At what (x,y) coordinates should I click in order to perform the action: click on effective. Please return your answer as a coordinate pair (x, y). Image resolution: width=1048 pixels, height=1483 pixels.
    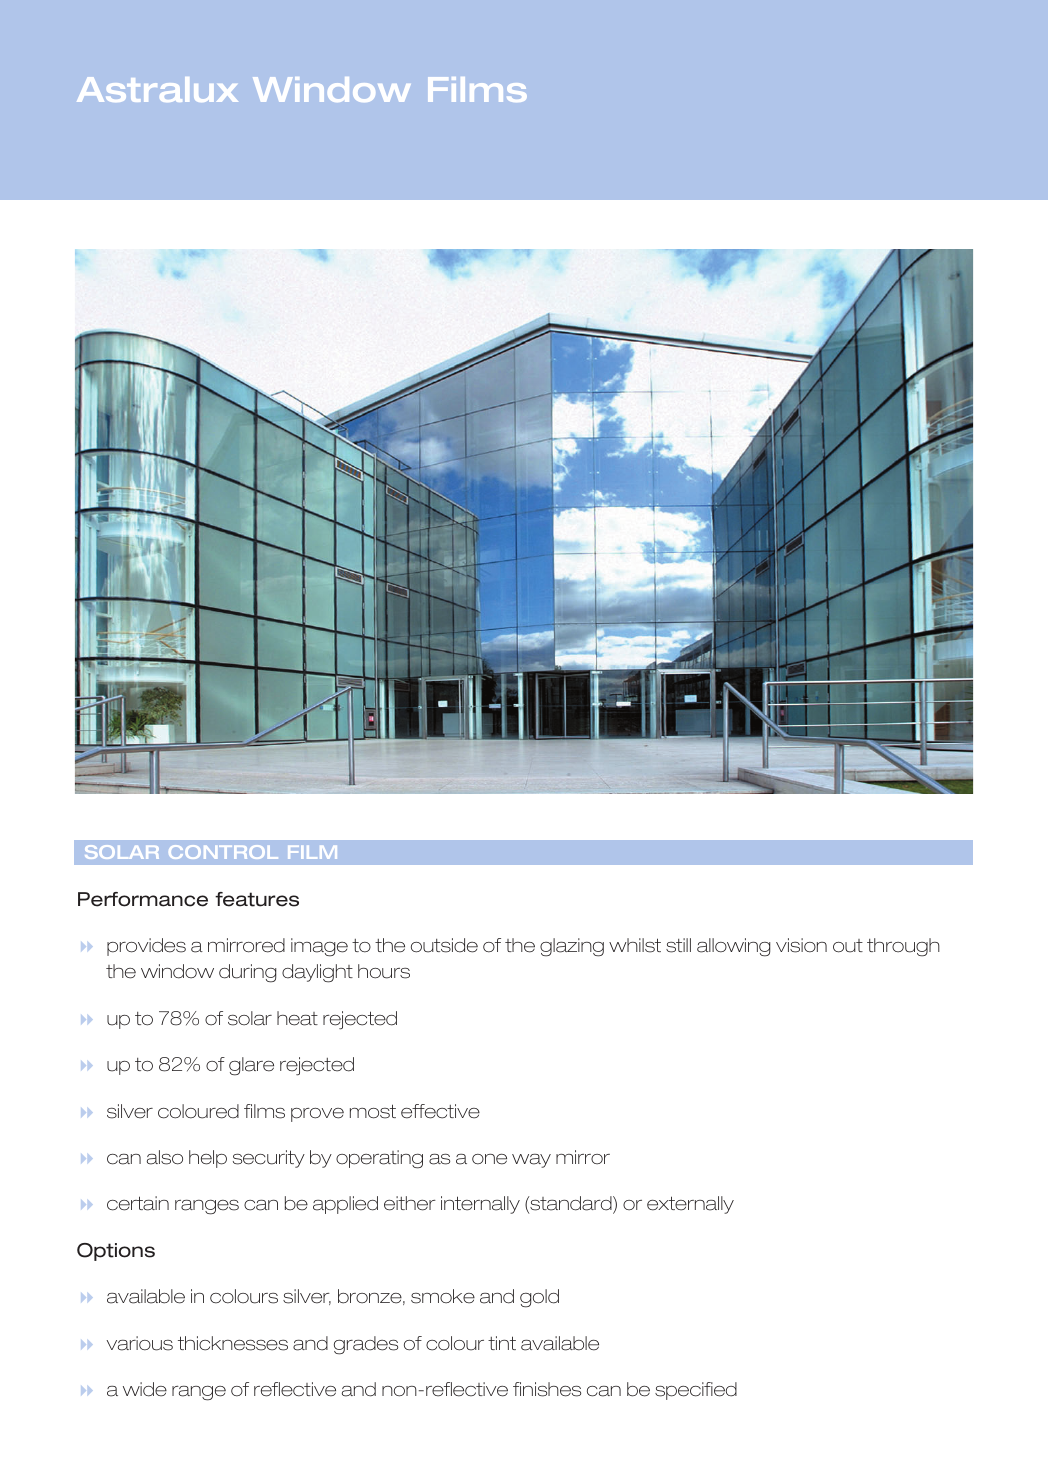
    Looking at the image, I should click on (440, 1111).
